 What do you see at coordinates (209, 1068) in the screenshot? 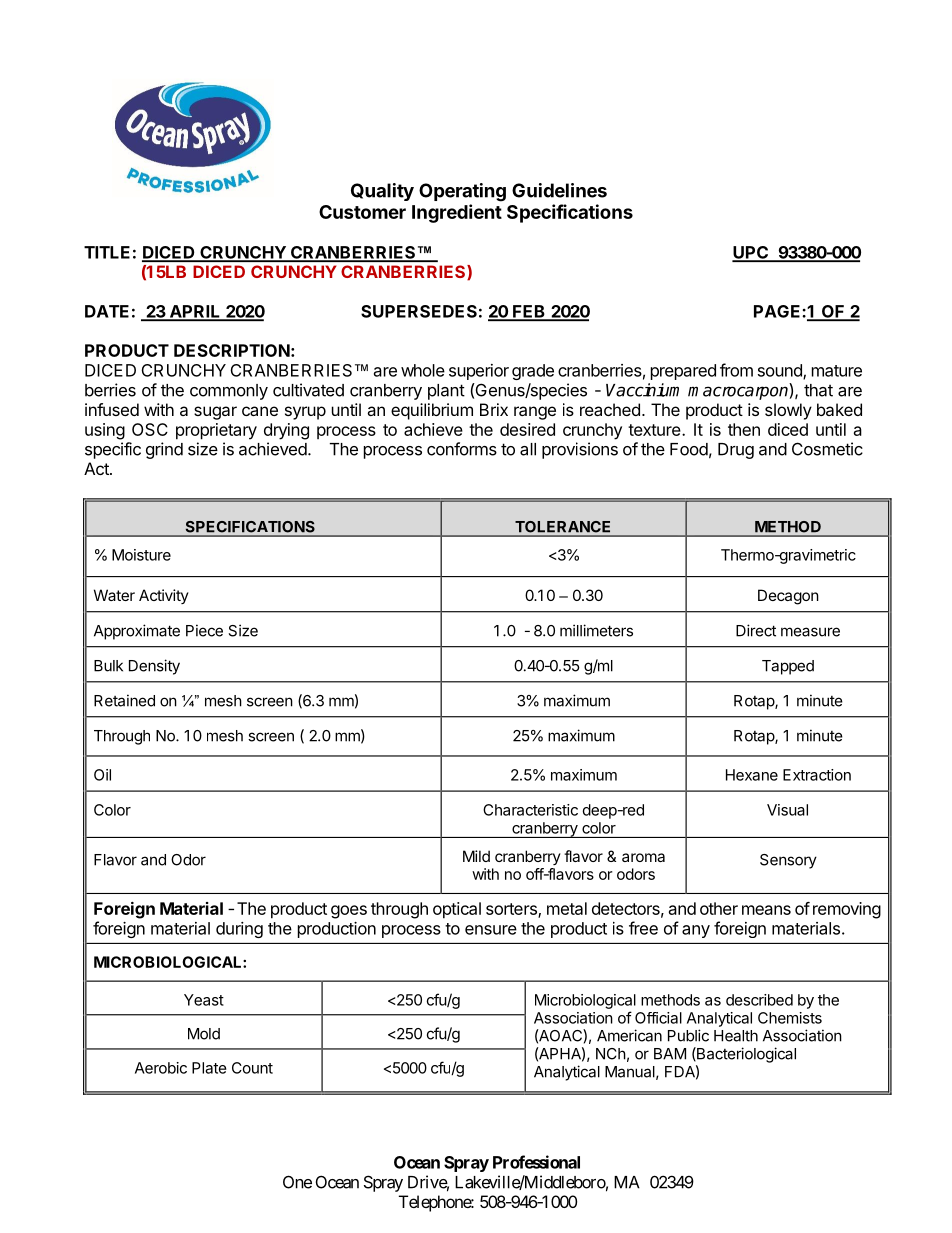
I see `Plate` at bounding box center [209, 1068].
